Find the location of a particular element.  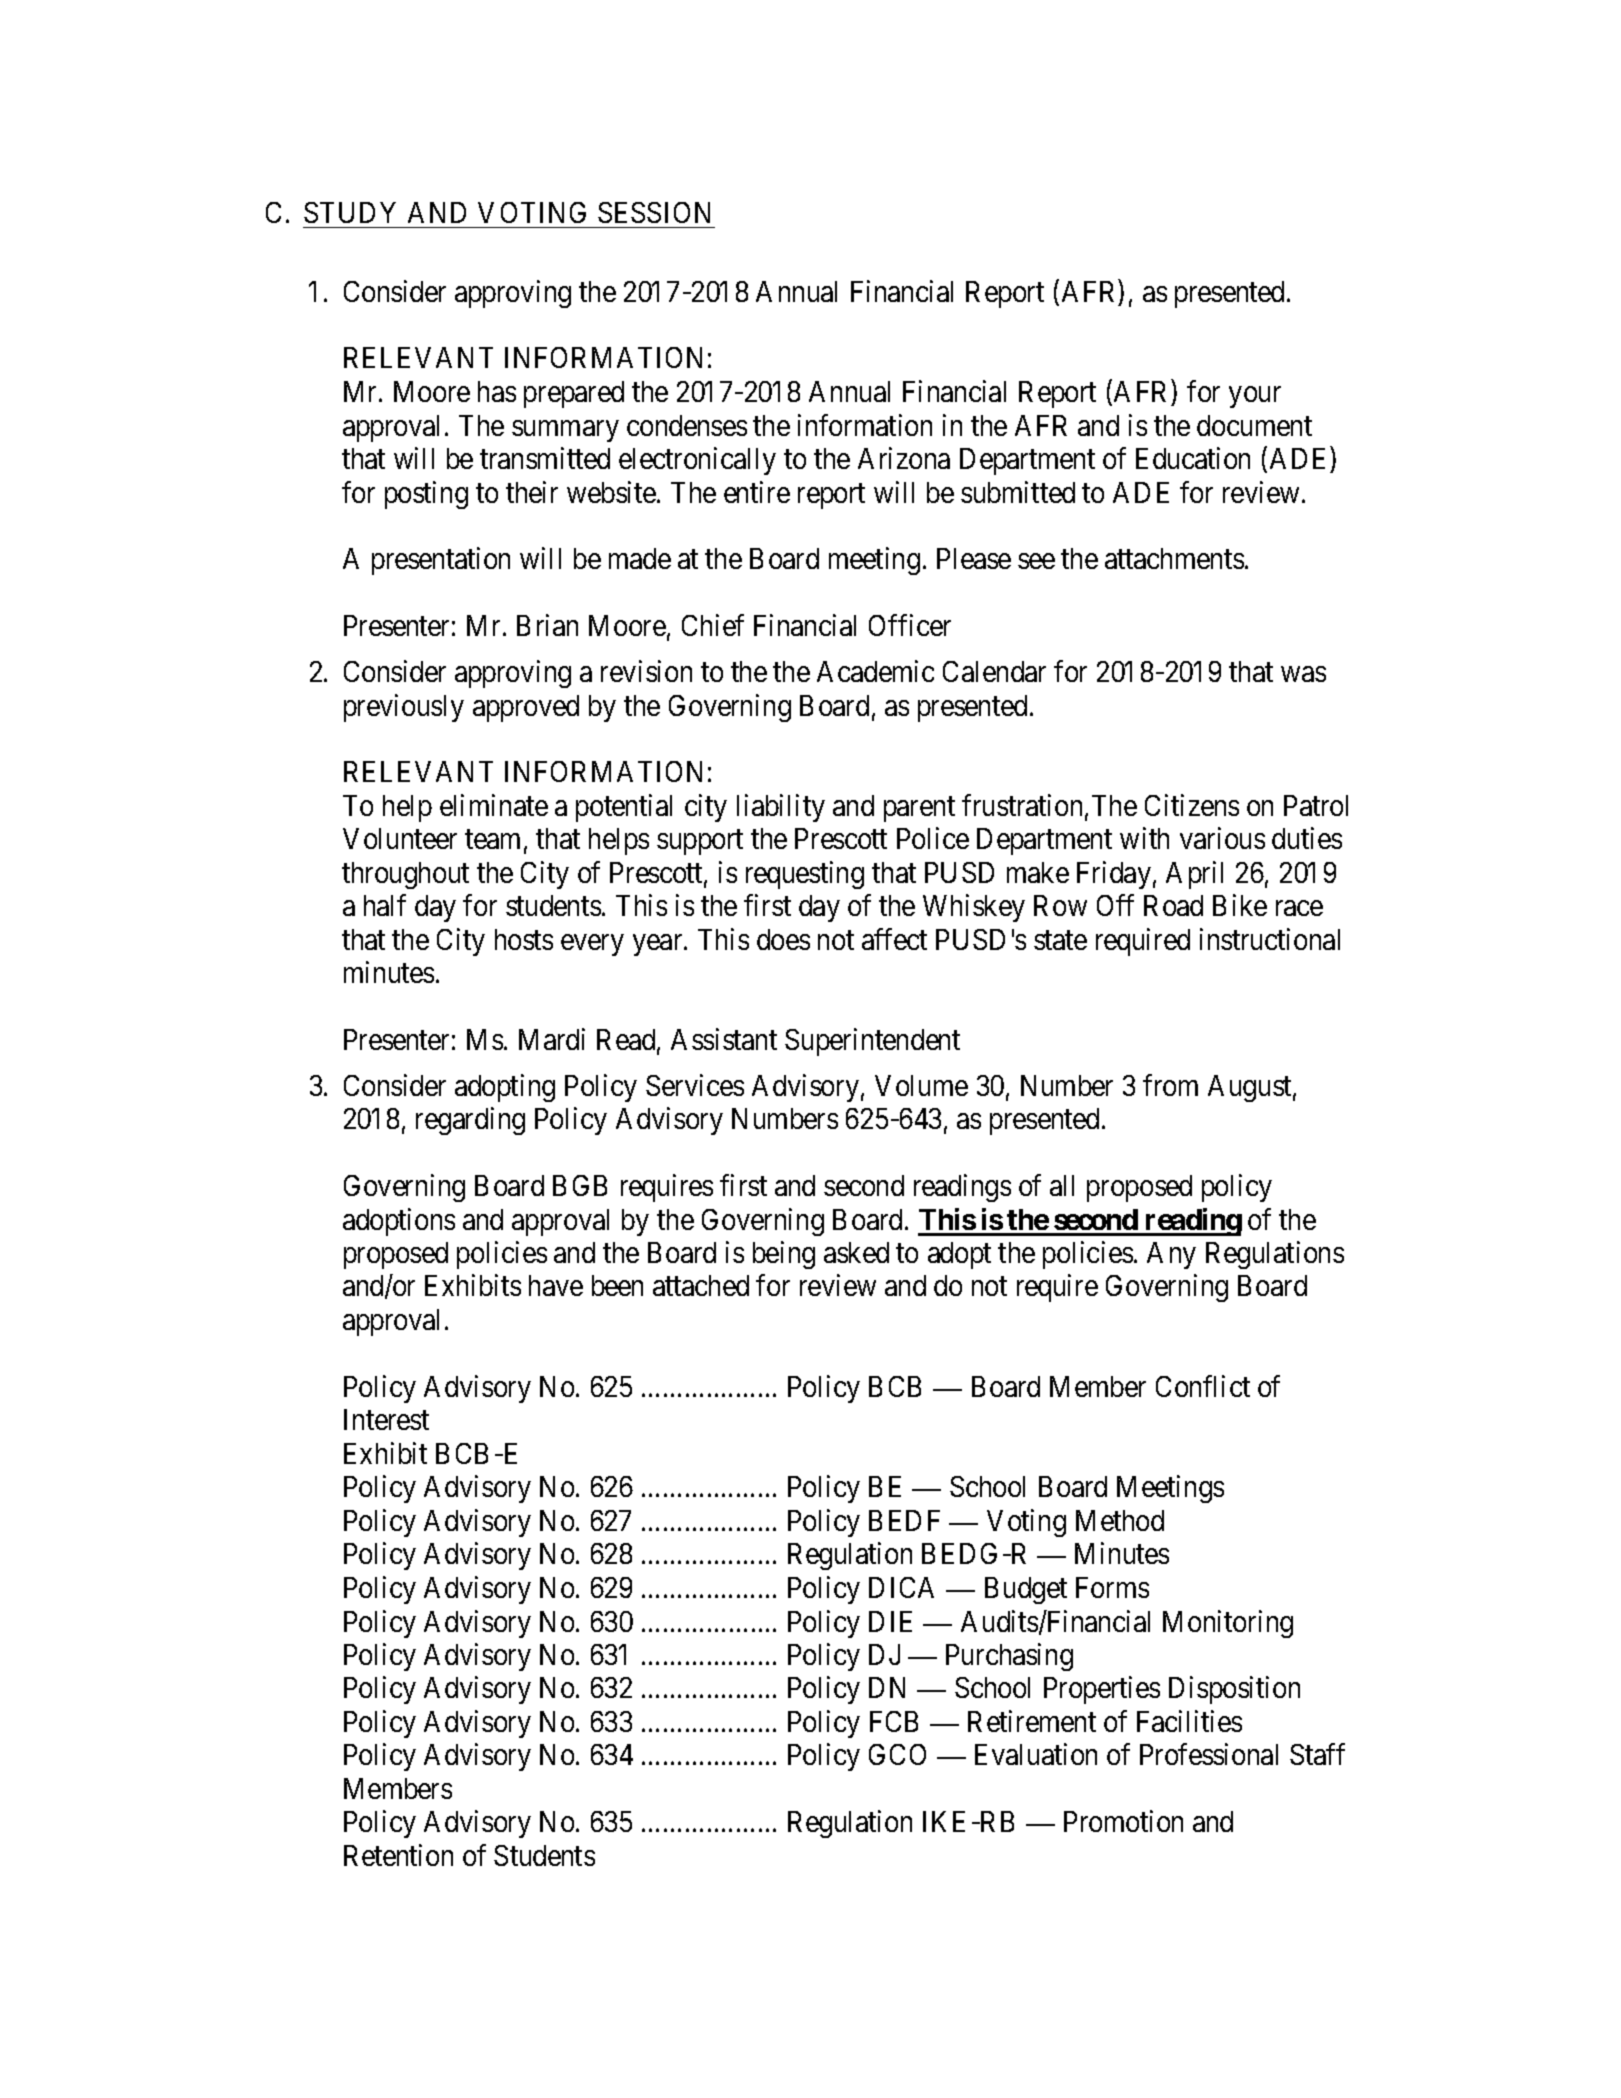

your is located at coordinates (1255, 397).
